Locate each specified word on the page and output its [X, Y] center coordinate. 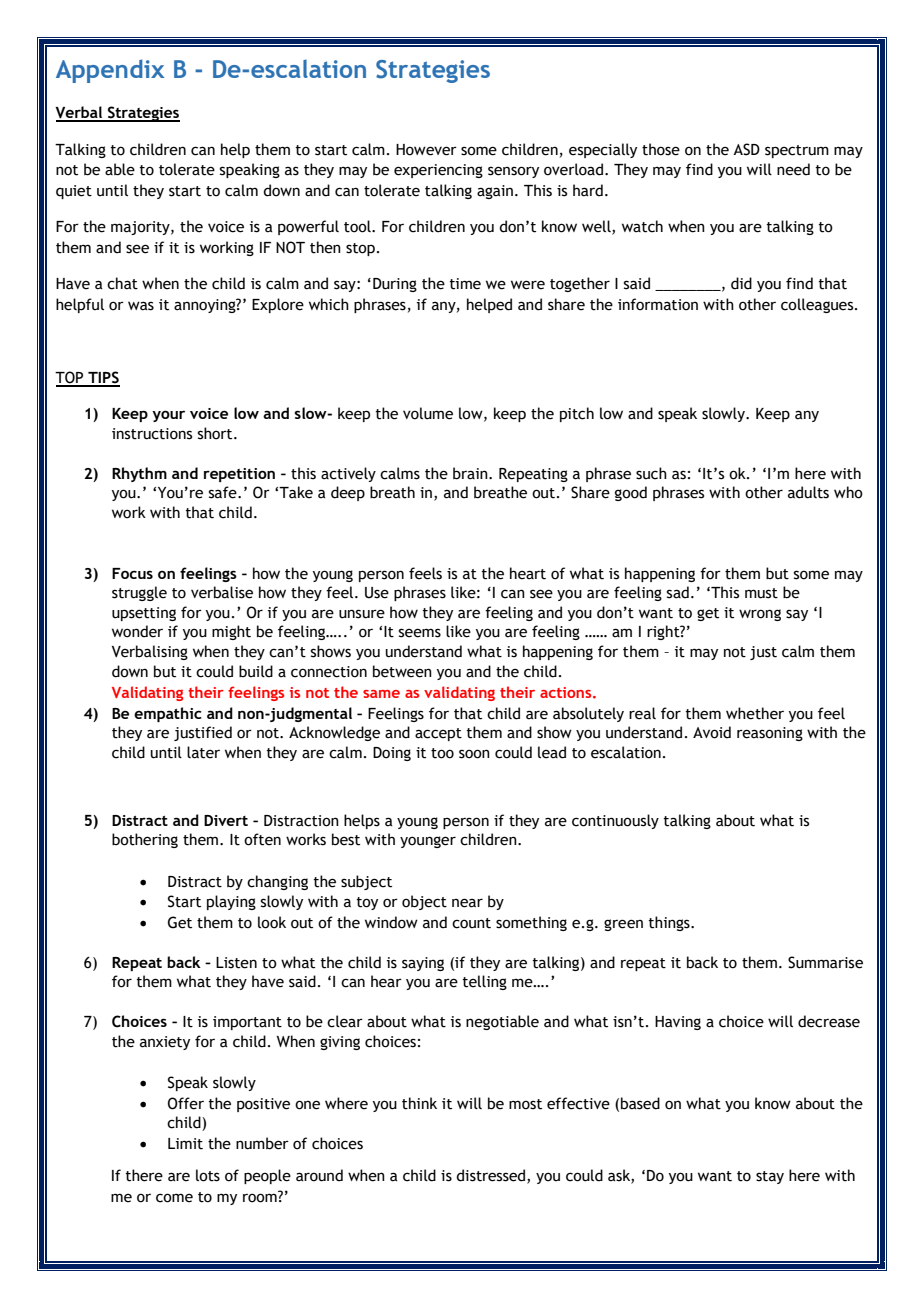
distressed [492, 1176]
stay [770, 1177]
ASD [746, 149]
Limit [185, 1144]
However [426, 150]
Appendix [110, 71]
